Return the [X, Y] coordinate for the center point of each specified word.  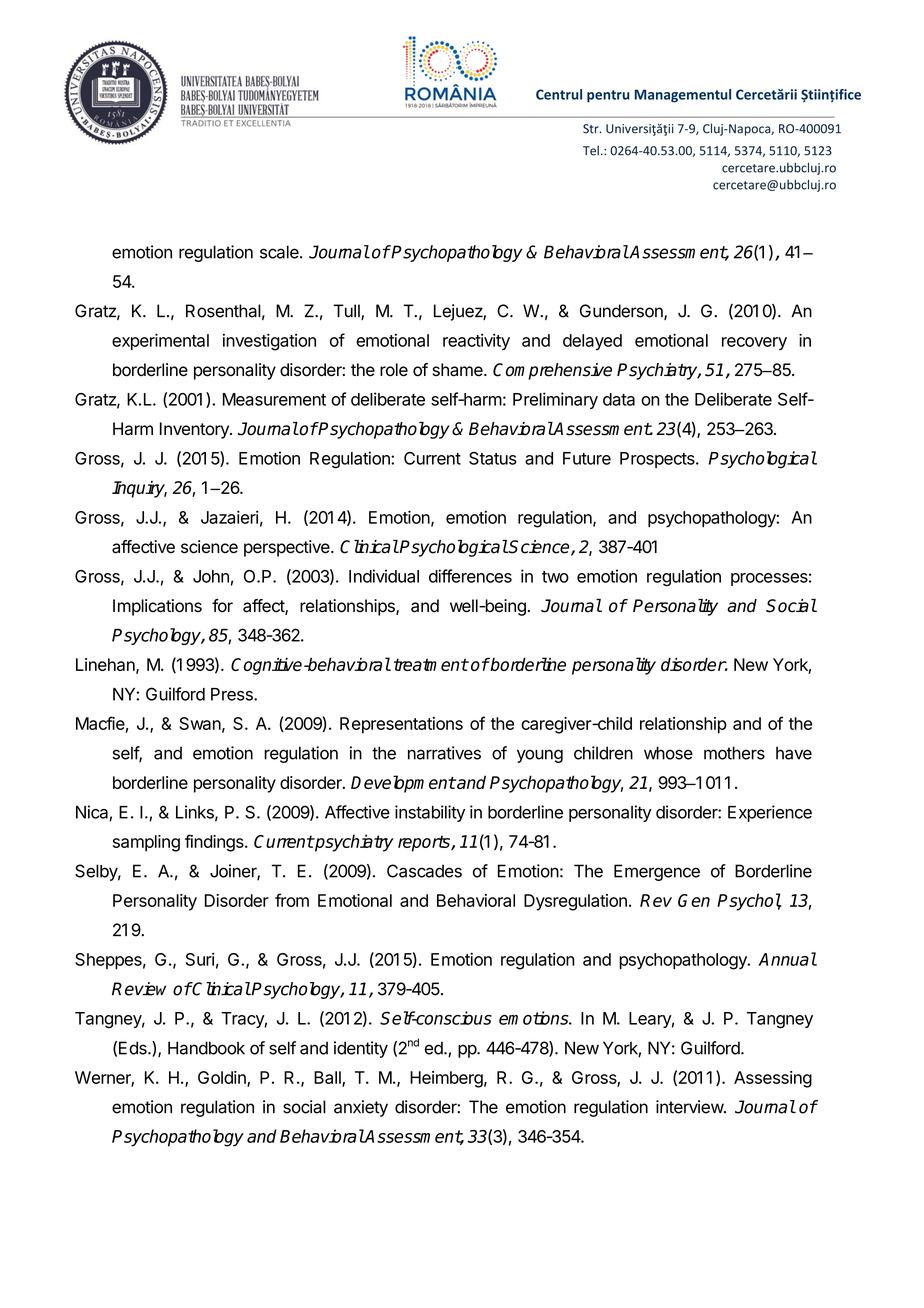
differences [470, 576]
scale [280, 252]
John [211, 576]
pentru [608, 96]
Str [592, 129]
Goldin [223, 1078]
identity [361, 1049]
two [555, 577]
